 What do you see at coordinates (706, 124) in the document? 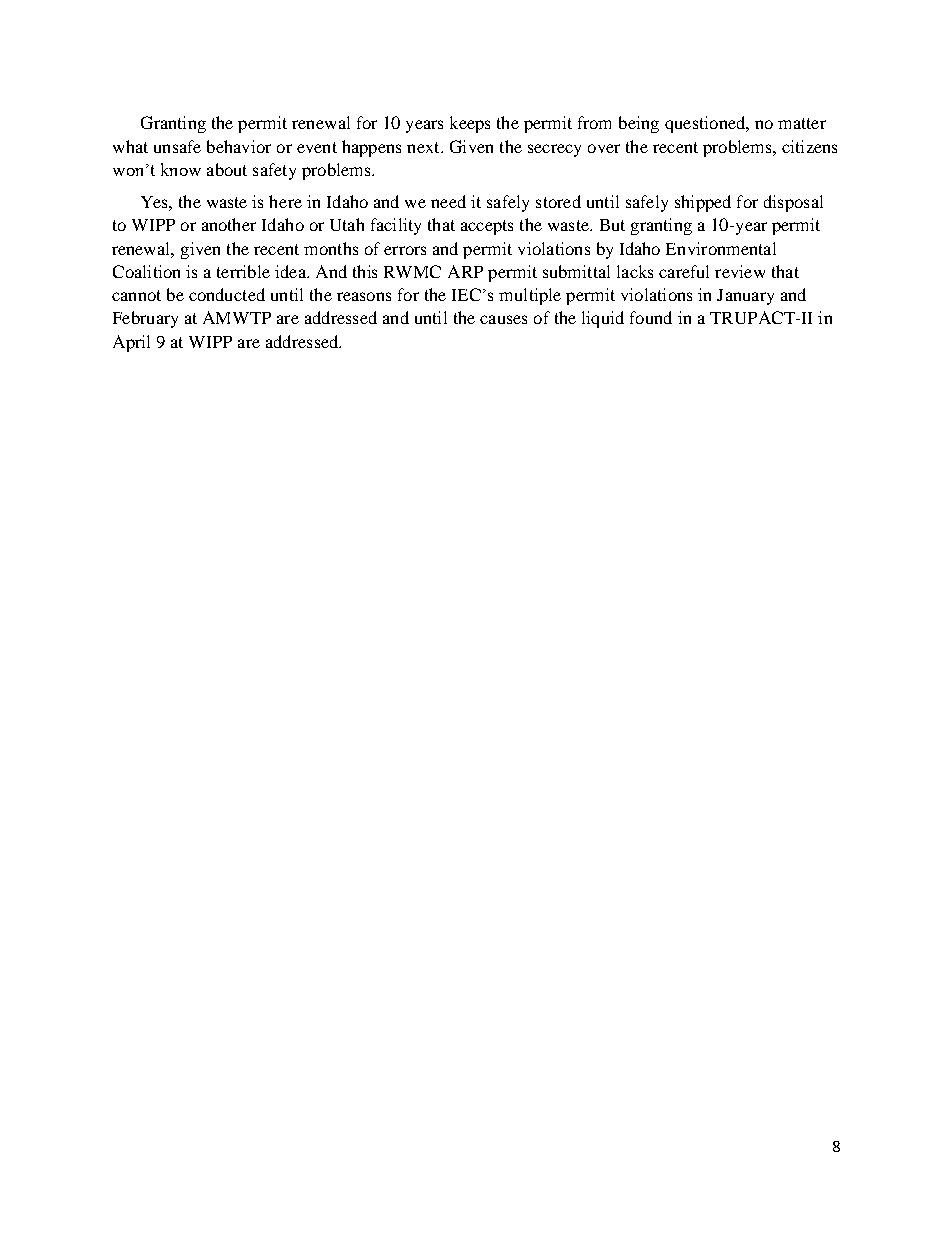
I see `questioned` at bounding box center [706, 124].
